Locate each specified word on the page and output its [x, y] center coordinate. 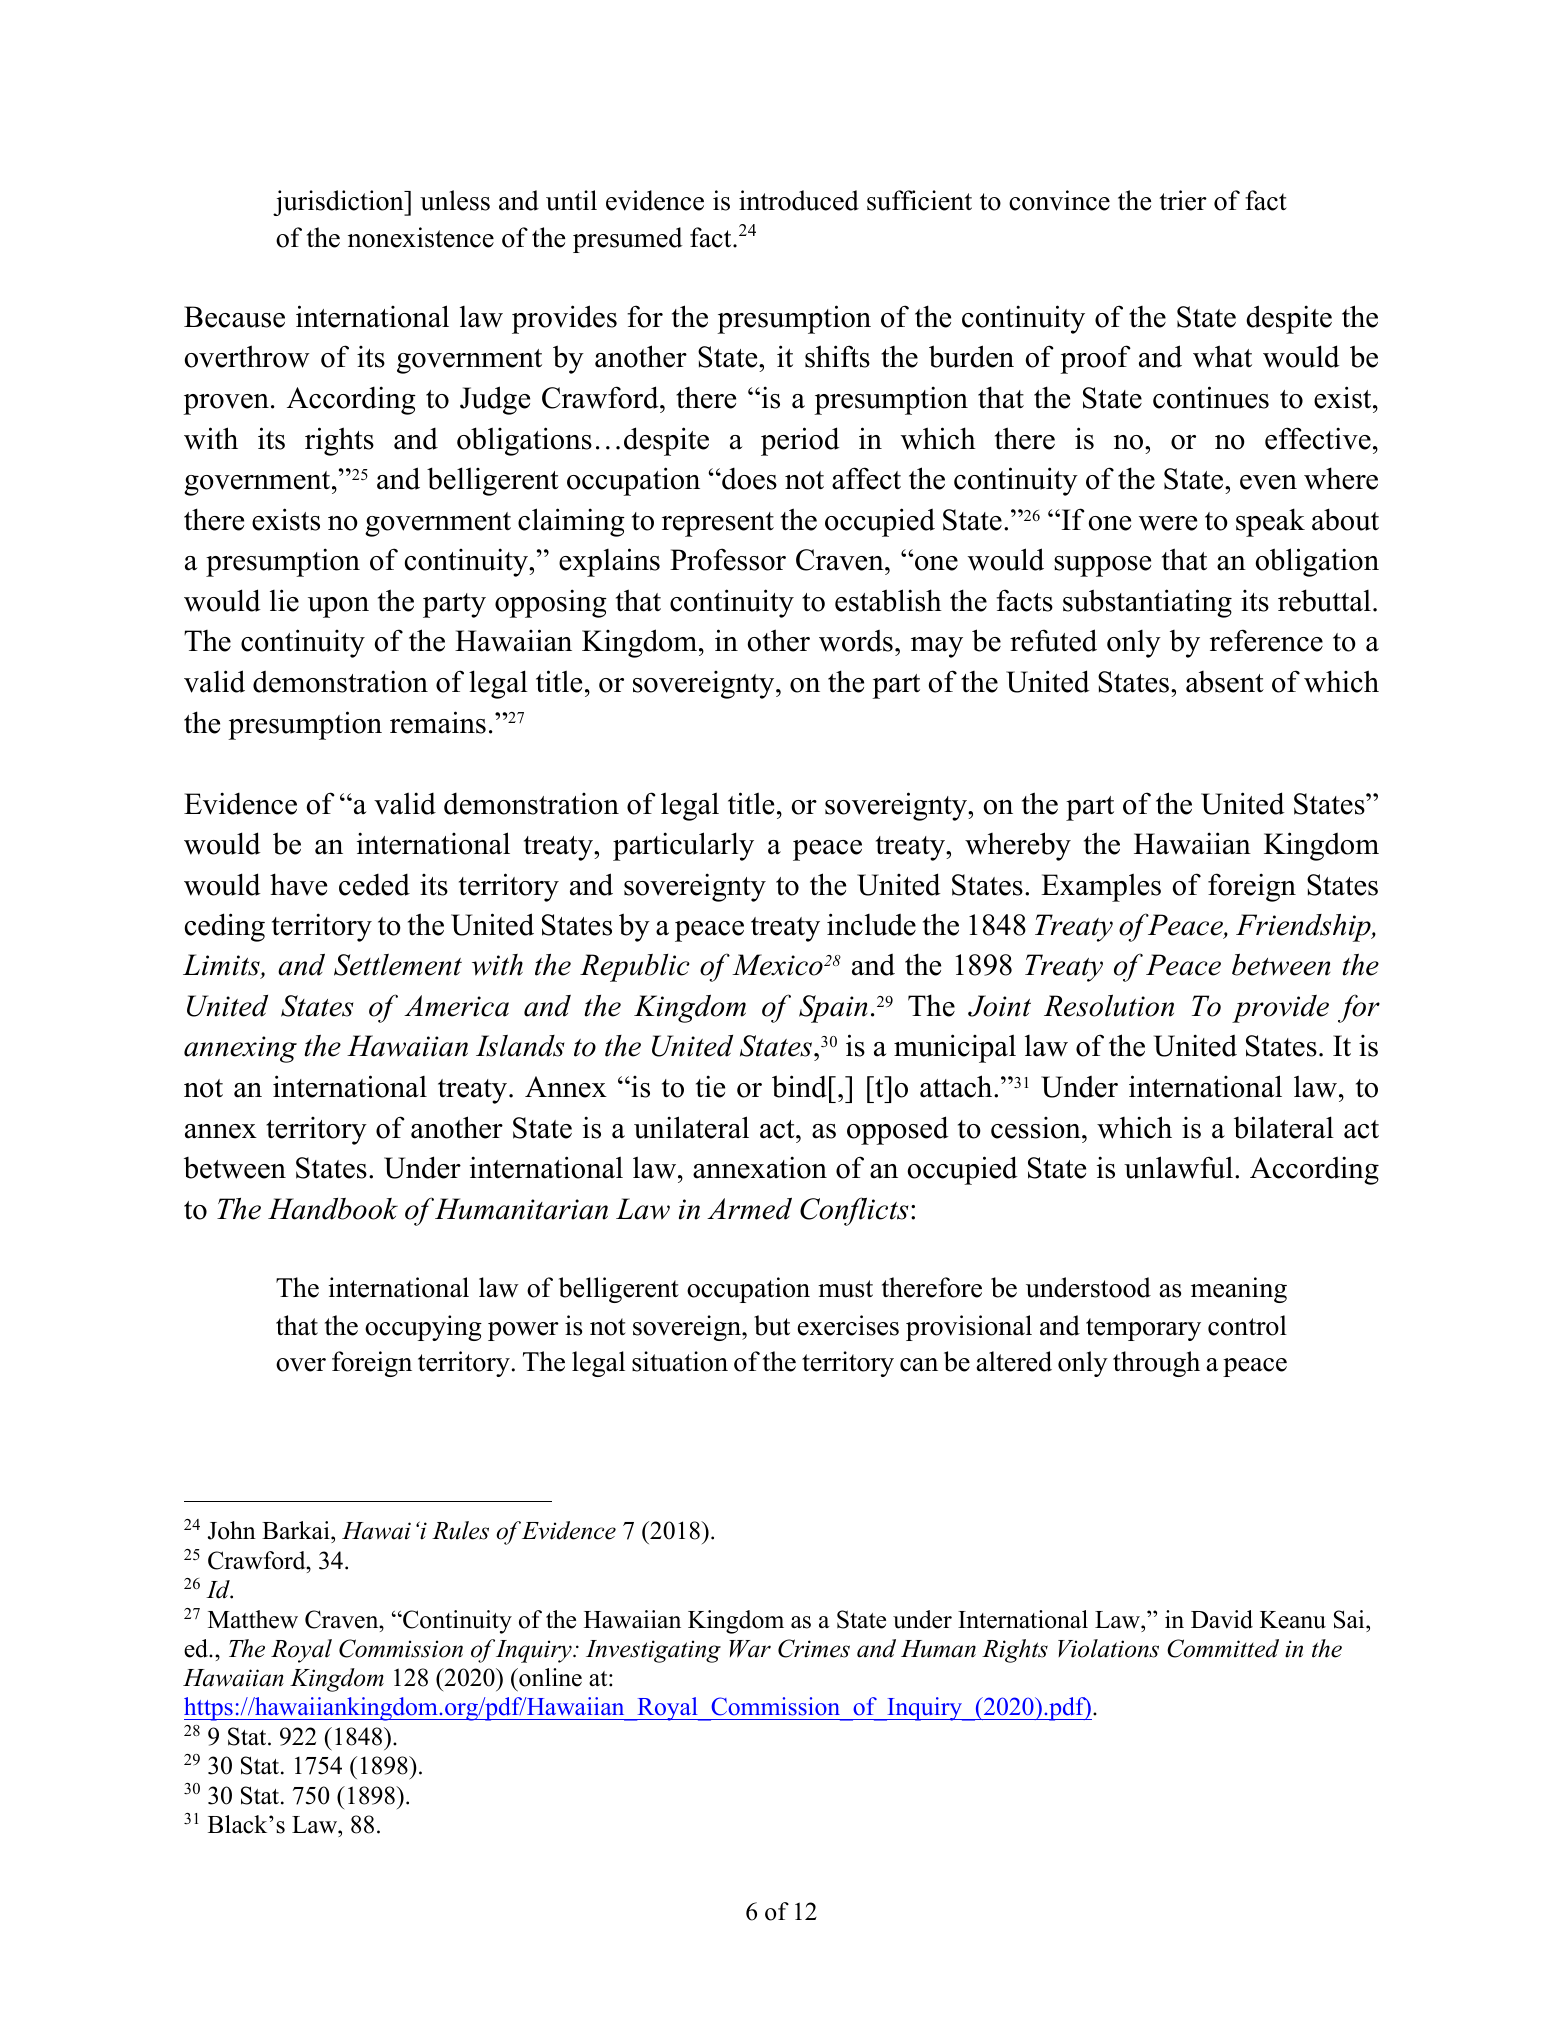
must [845, 1289]
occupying [423, 1328]
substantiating [1147, 603]
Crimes [814, 1648]
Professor [728, 559]
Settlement [398, 965]
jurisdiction [339, 203]
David [1222, 1619]
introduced [799, 200]
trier [1183, 200]
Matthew [253, 1619]
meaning [1239, 1290]
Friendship [1304, 928]
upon [338, 607]
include [871, 924]
